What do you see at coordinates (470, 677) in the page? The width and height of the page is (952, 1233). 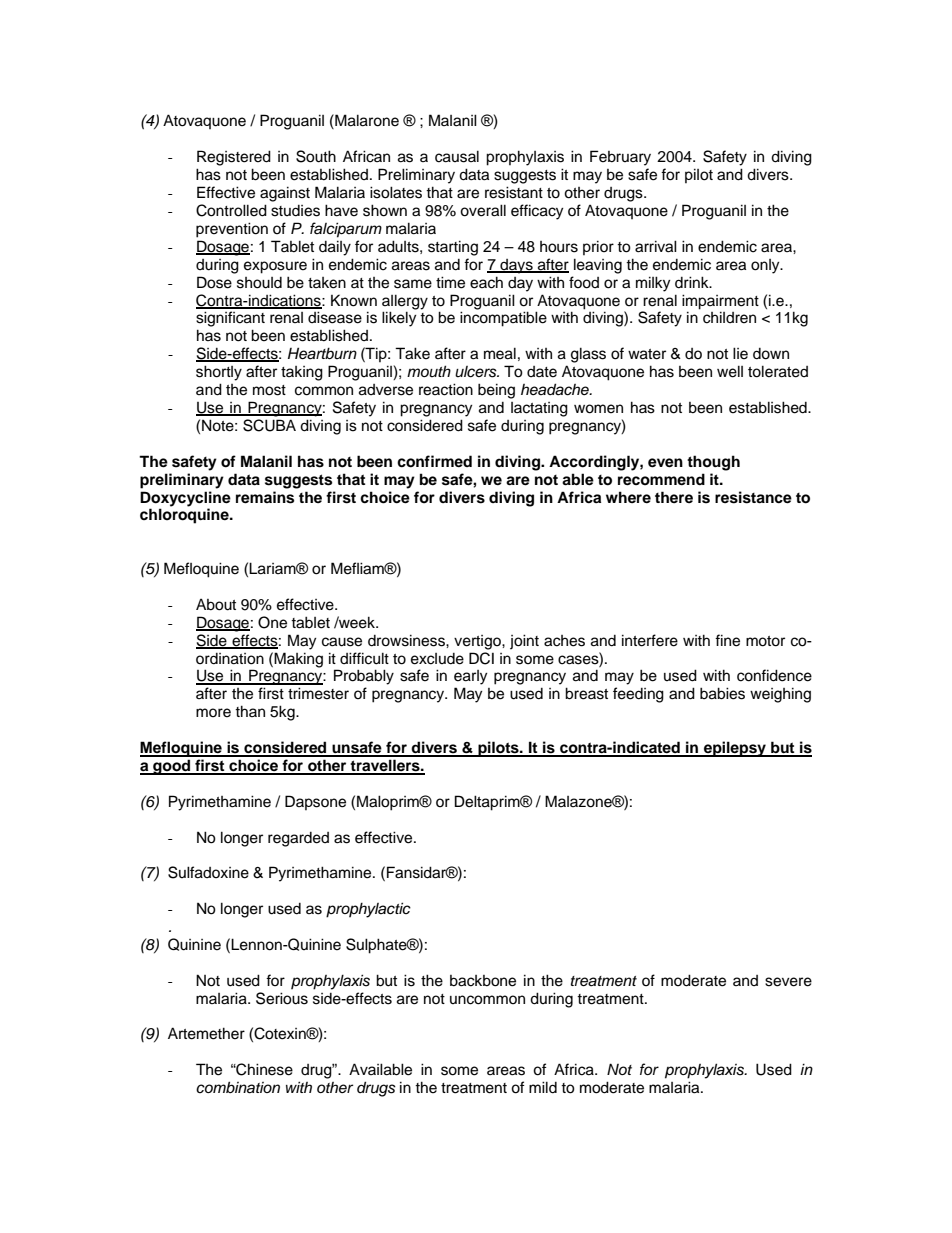 I see `early` at bounding box center [470, 677].
